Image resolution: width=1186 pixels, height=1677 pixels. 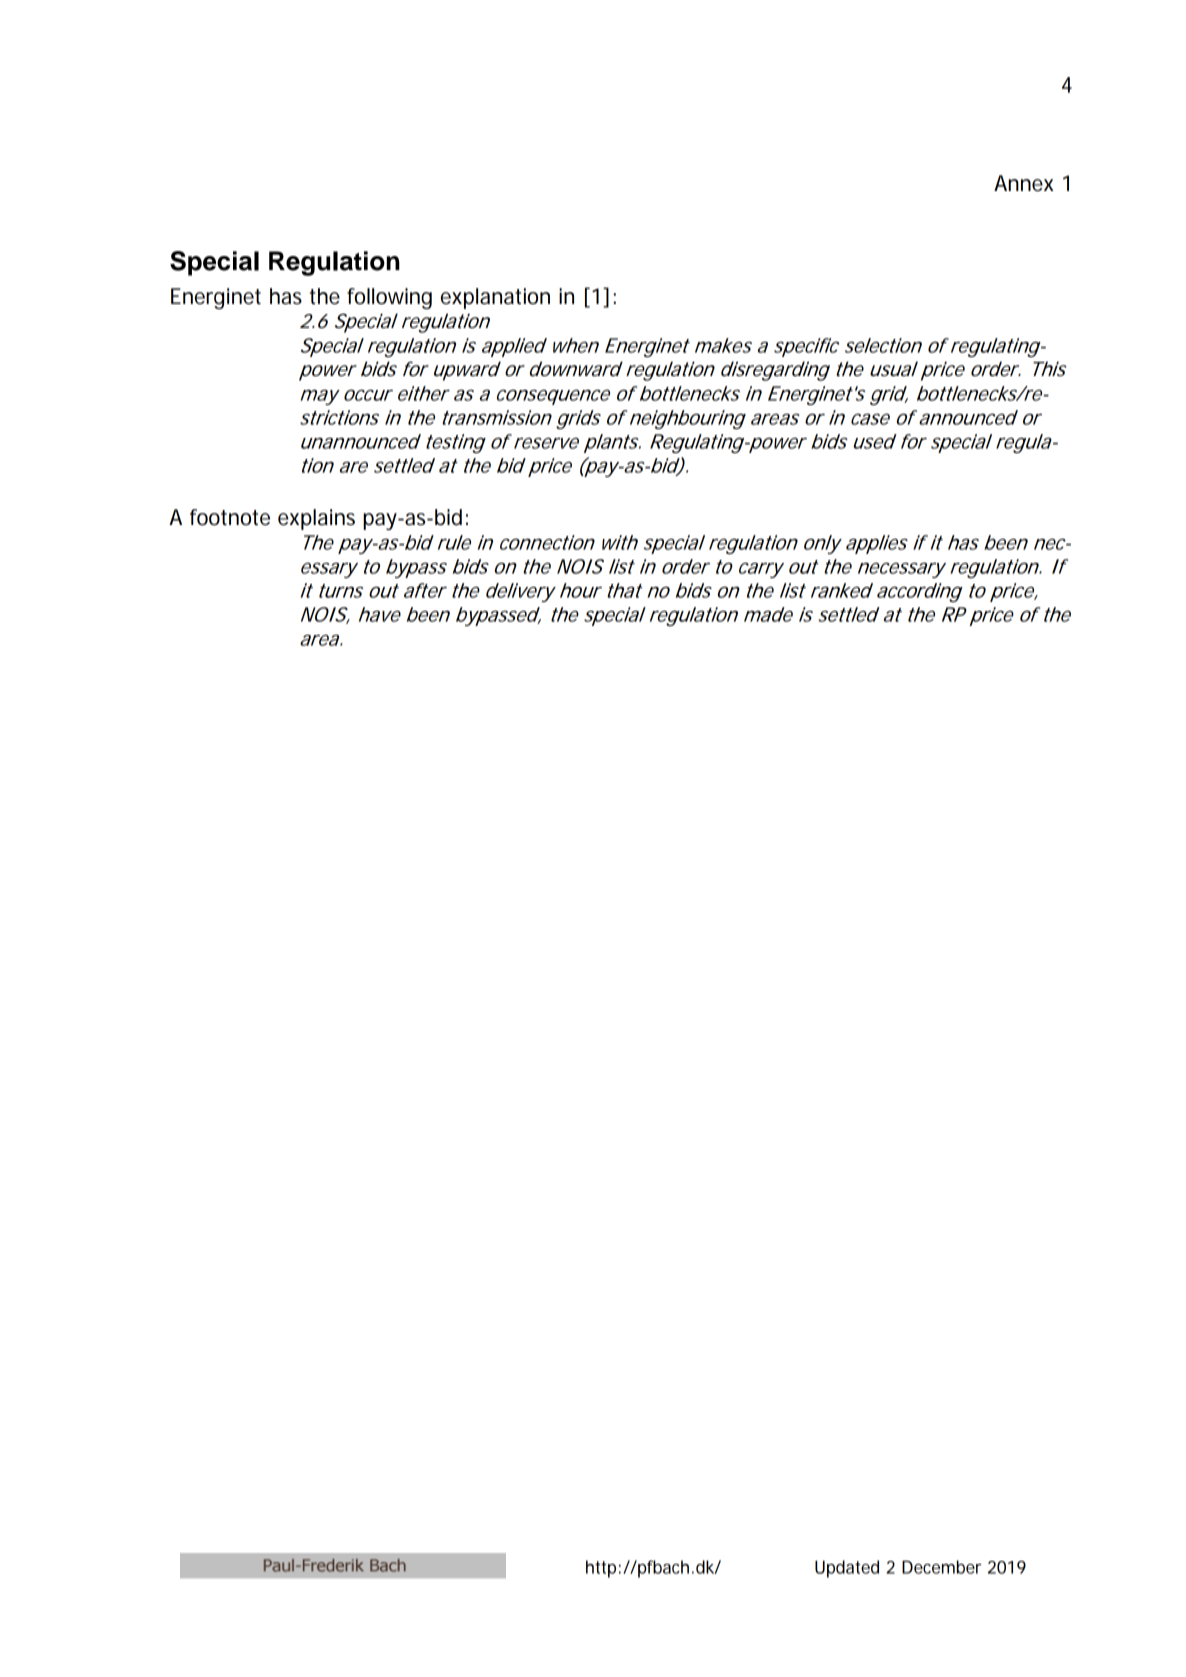 I want to click on December, so click(x=941, y=1567).
